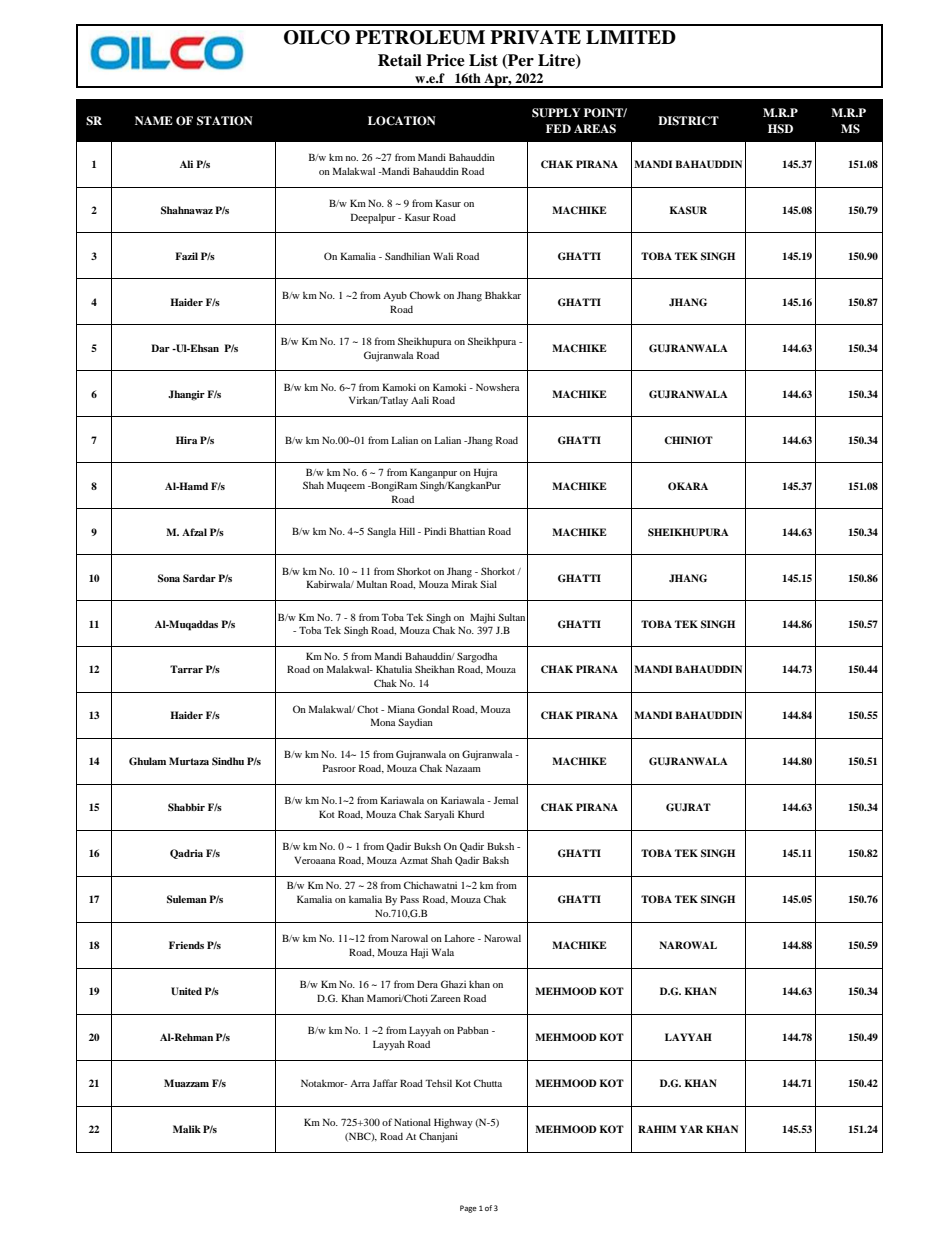 The width and height of the screenshot is (952, 1233). I want to click on Mona, so click(383, 722).
